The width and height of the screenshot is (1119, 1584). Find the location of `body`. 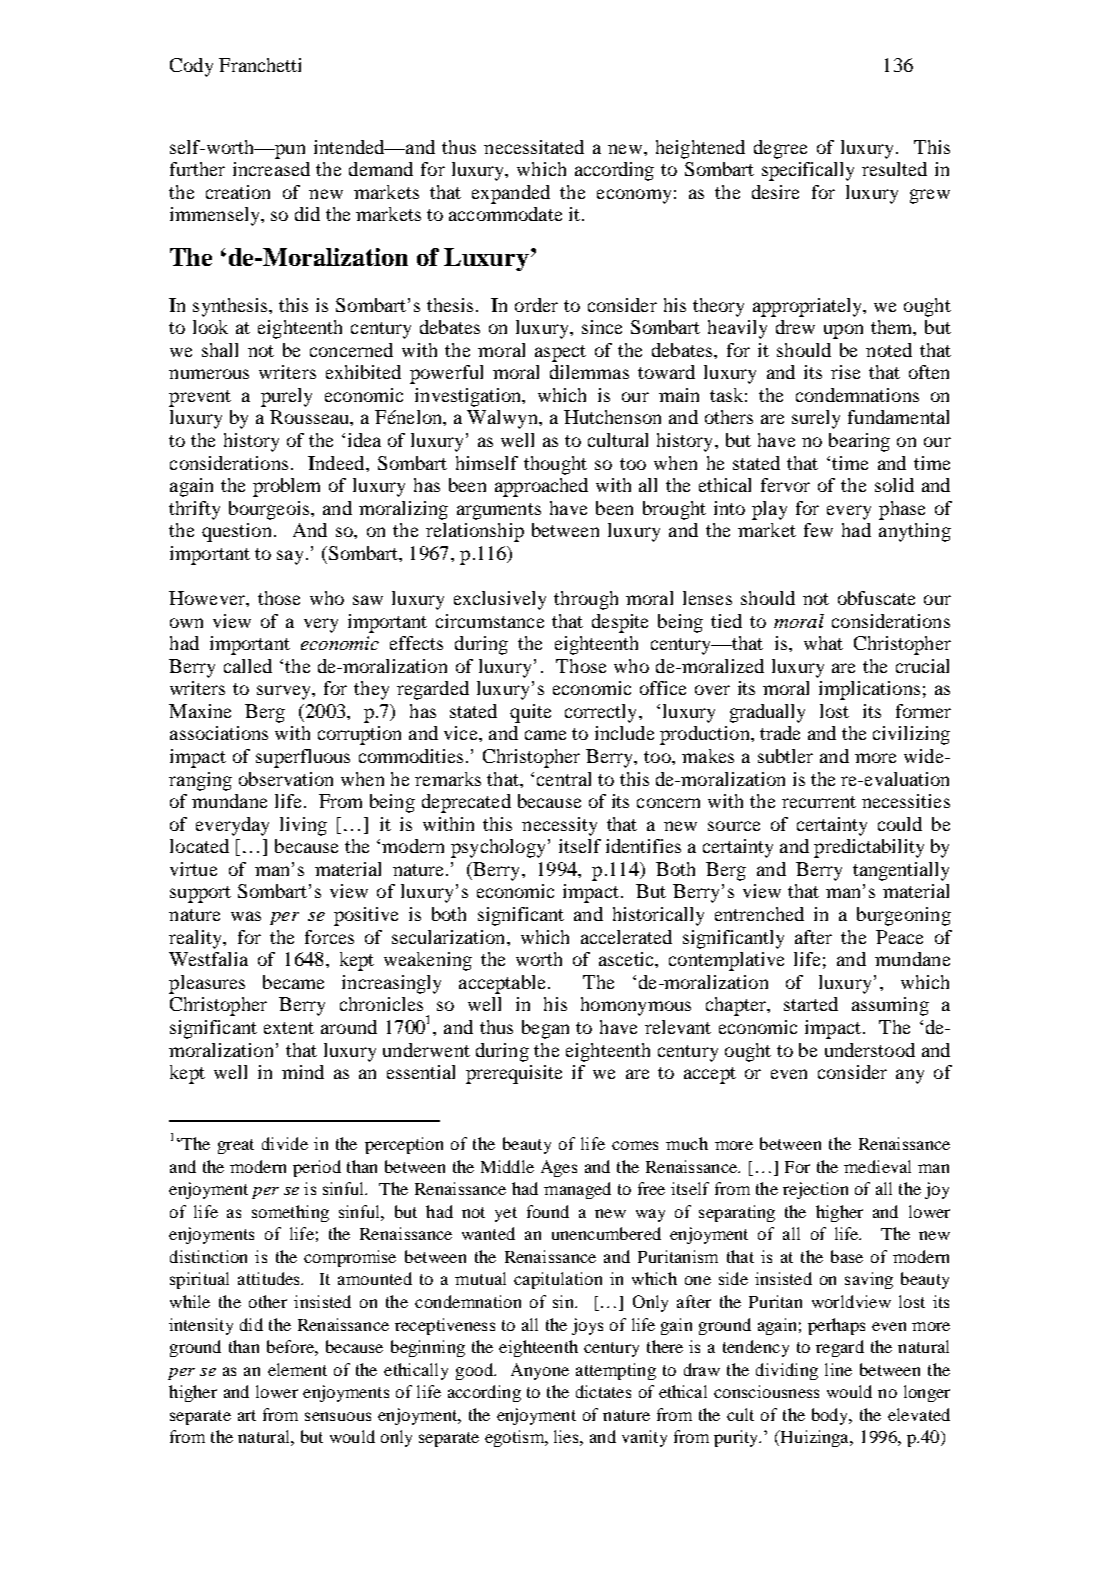

body is located at coordinates (831, 1416).
